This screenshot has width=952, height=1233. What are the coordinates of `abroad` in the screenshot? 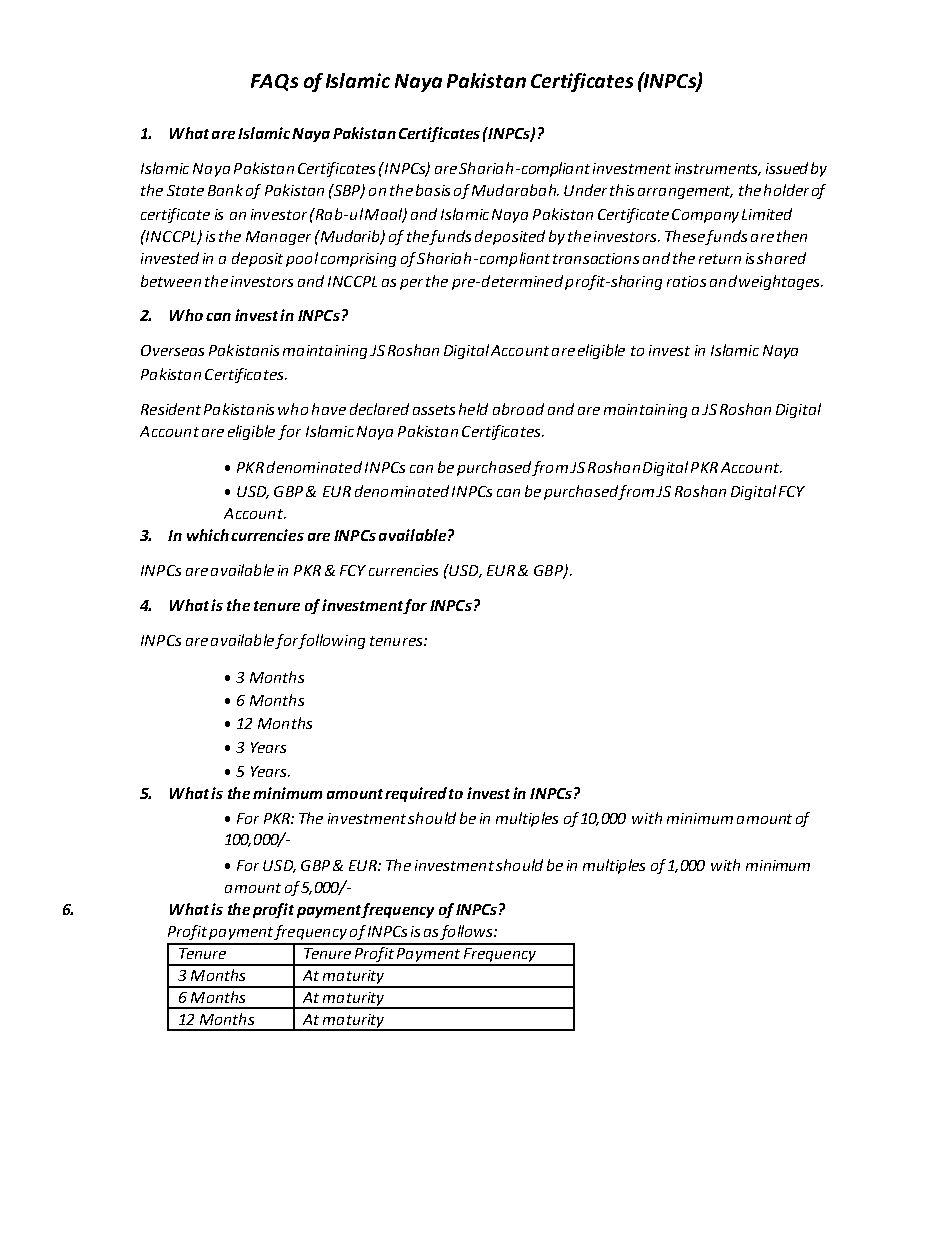 It's located at (518, 409).
